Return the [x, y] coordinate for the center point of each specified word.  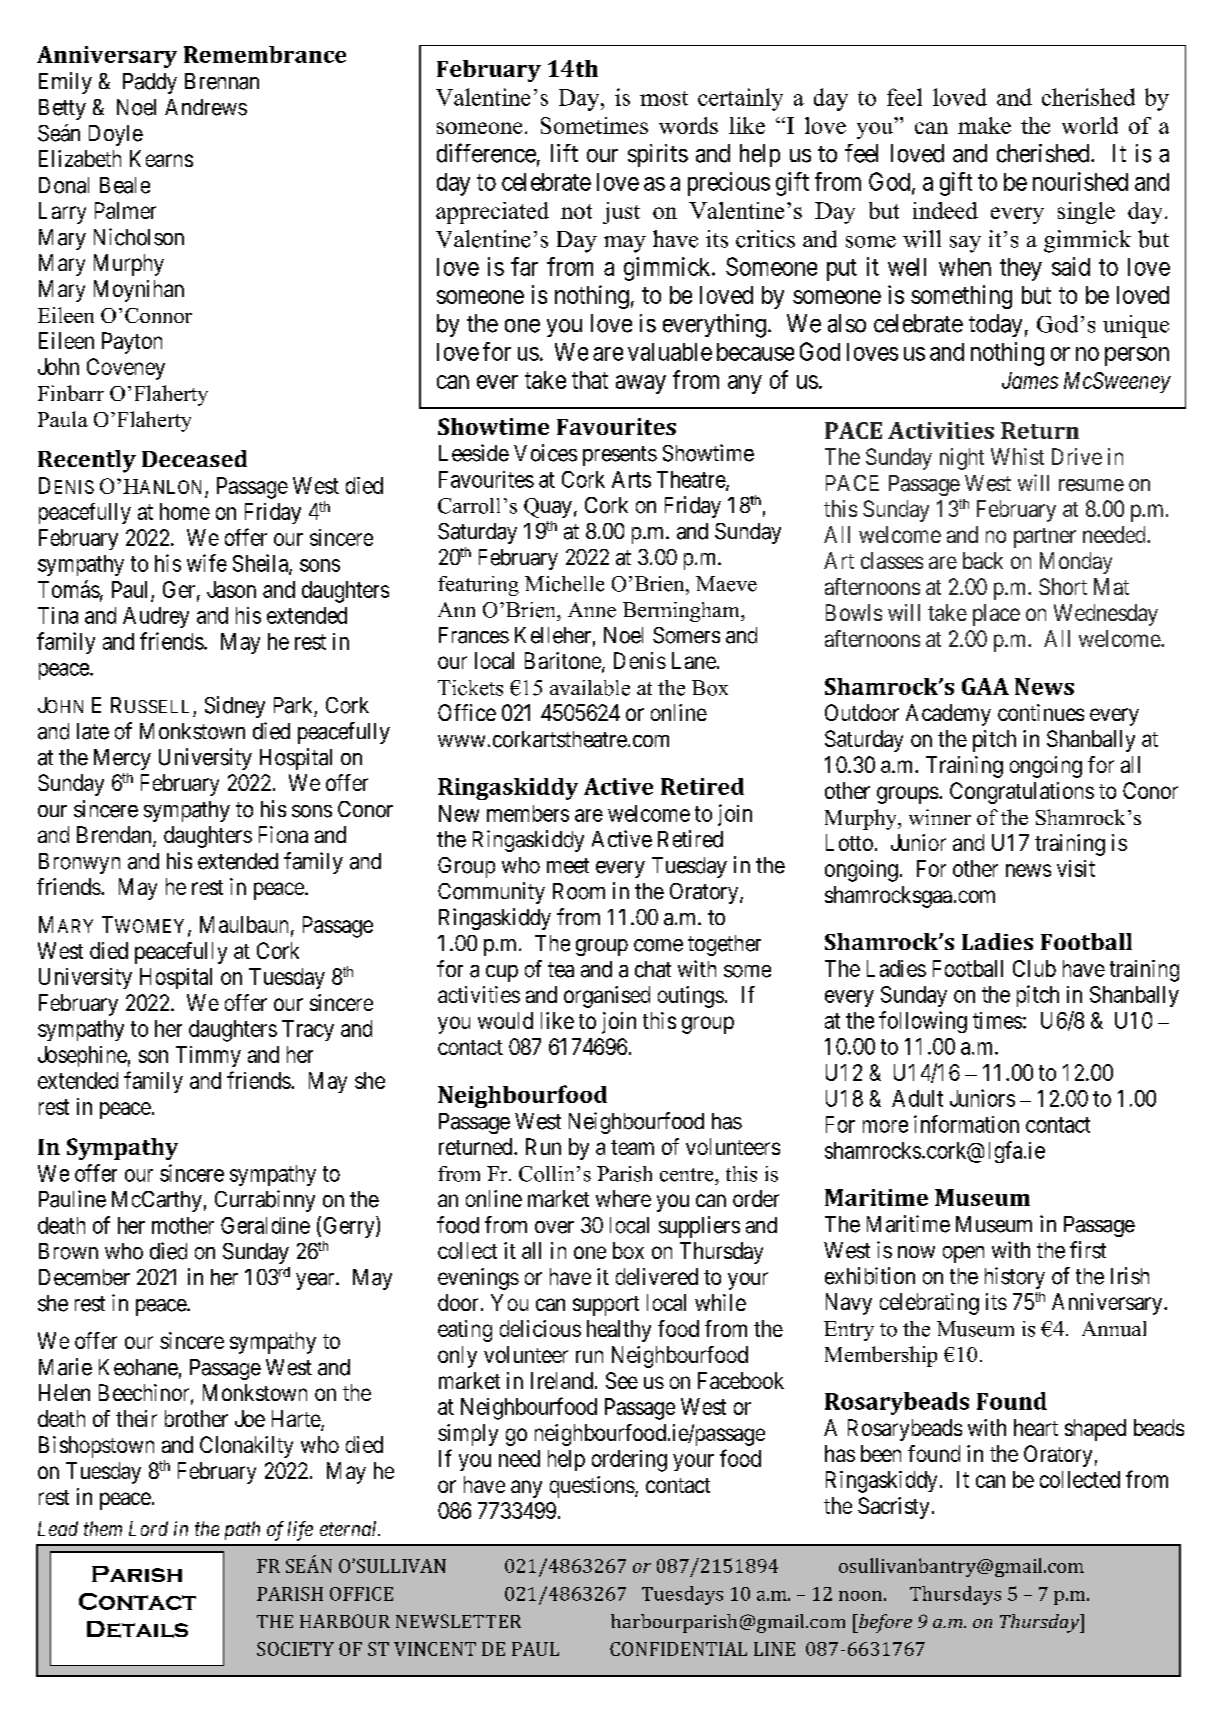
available [590, 688]
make [984, 125]
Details [137, 1629]
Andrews [206, 107]
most [664, 98]
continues [1041, 712]
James [1030, 380]
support [606, 1306]
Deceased [194, 458]
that [590, 380]
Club [1034, 968]
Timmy [208, 1056]
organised [607, 997]
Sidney [235, 707]
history [1015, 1278]
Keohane [138, 1367]
